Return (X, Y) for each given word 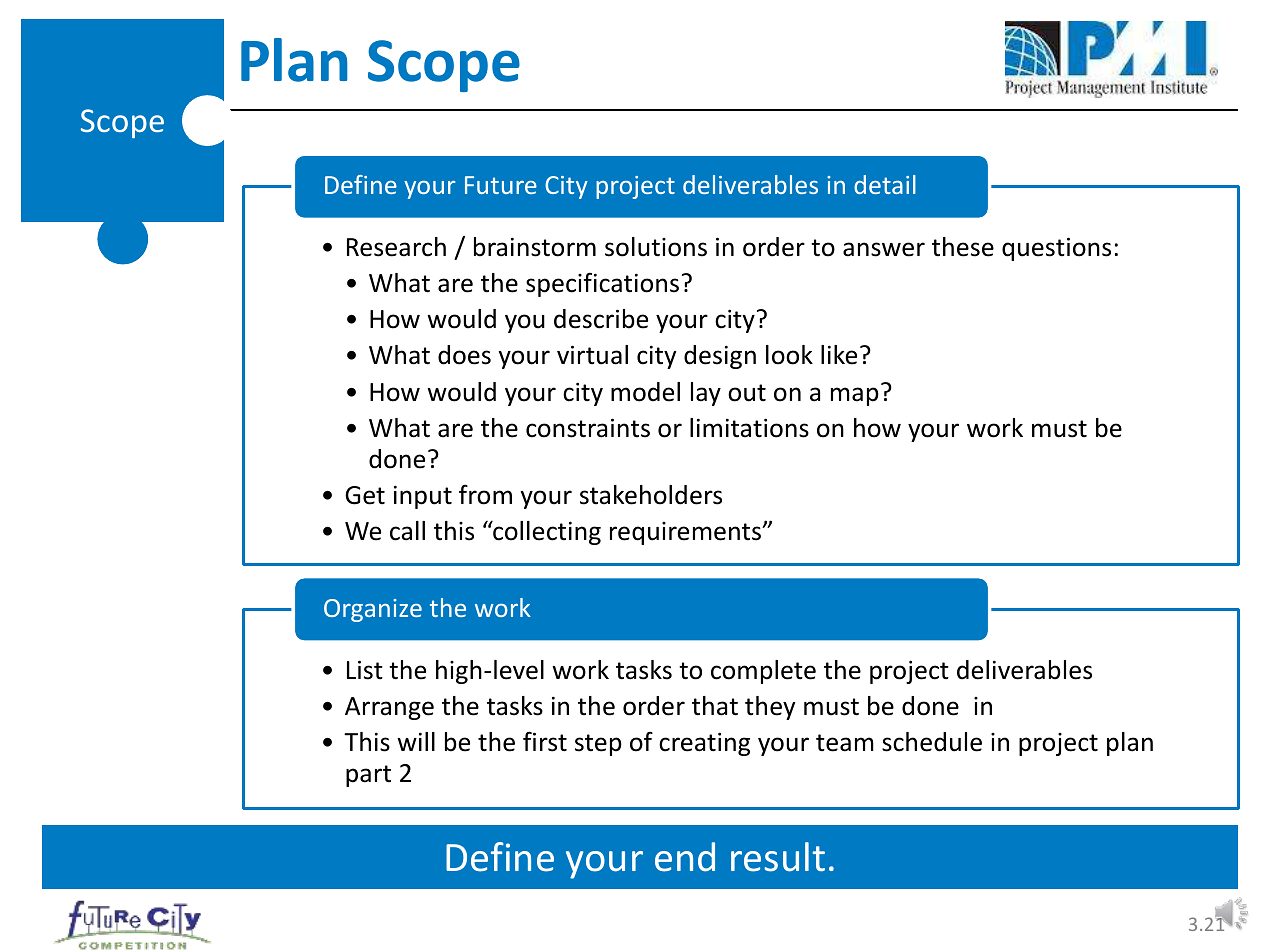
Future (501, 185)
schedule (932, 742)
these (963, 247)
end (685, 857)
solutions (656, 247)
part (368, 776)
